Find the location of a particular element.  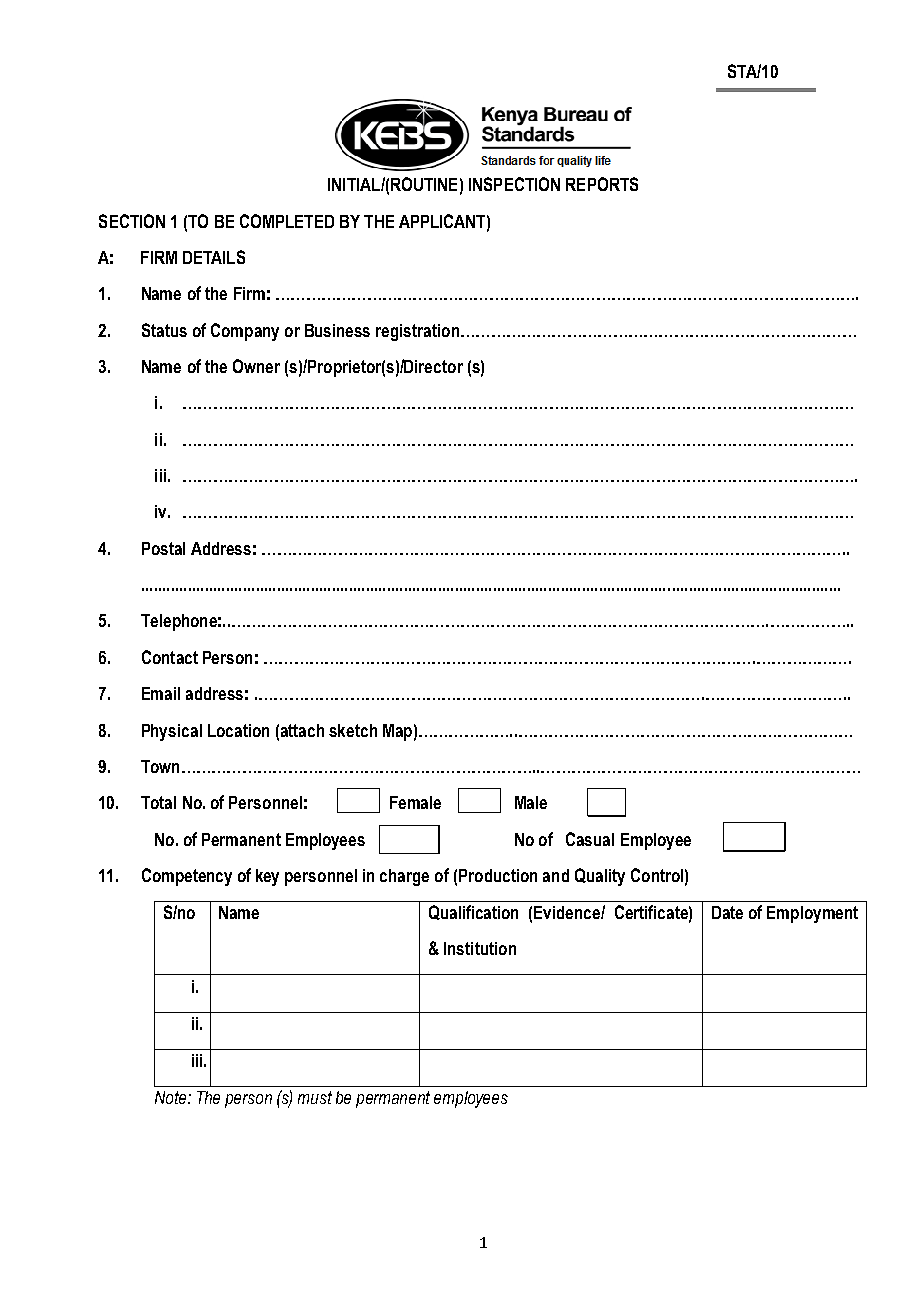

Production is located at coordinates (498, 875).
